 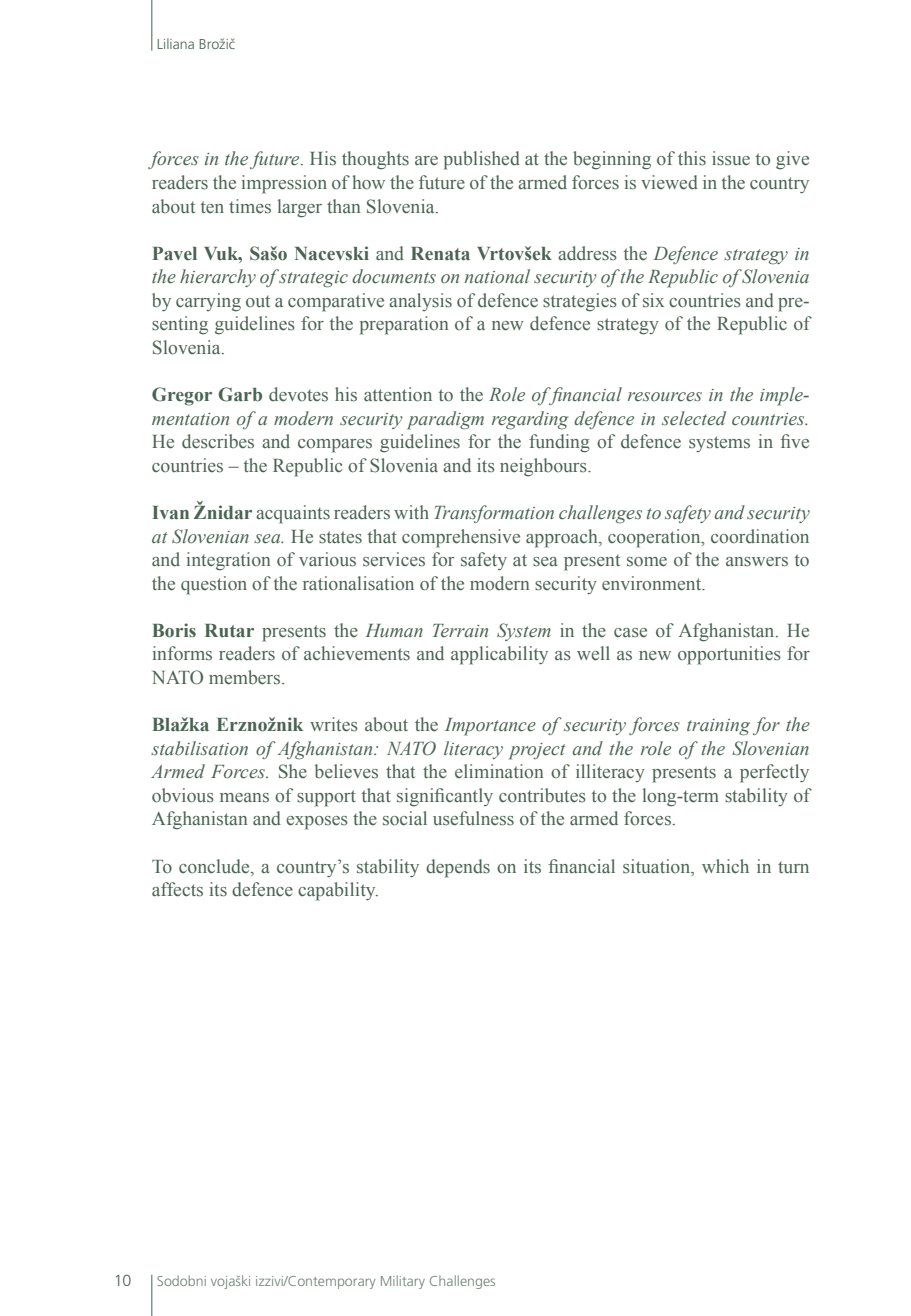 I want to click on Military, so click(x=403, y=1282).
